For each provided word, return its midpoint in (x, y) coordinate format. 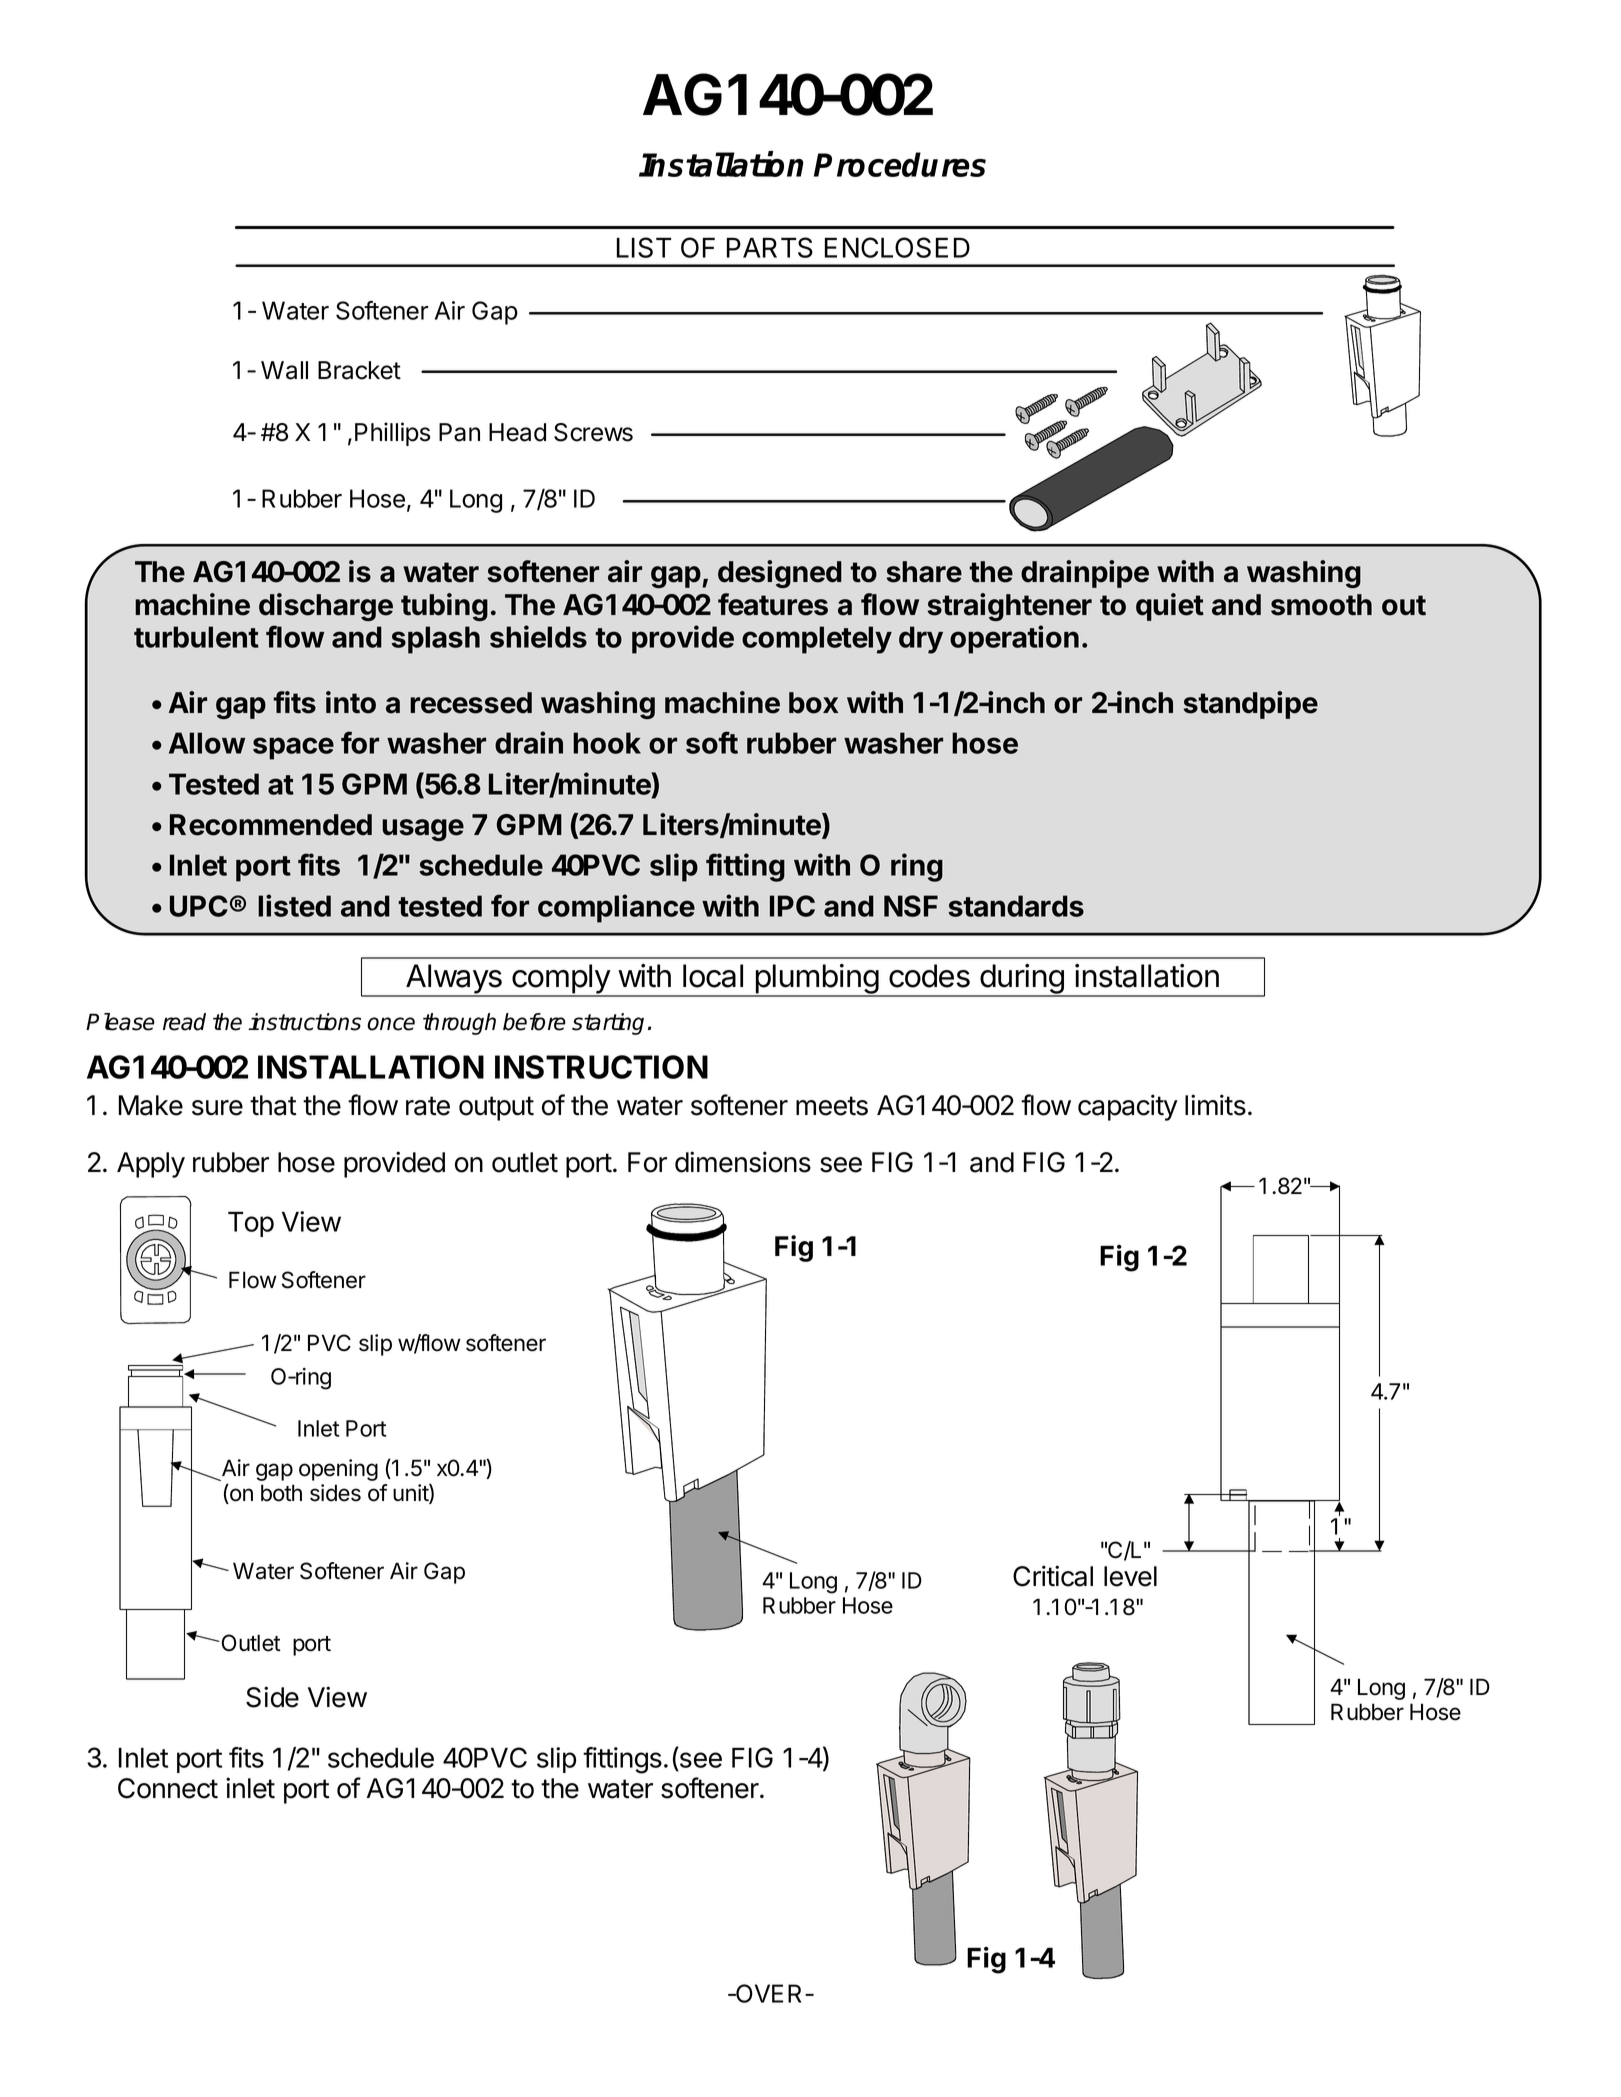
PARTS (770, 247)
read (184, 1022)
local (713, 976)
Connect (168, 1788)
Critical (1053, 1576)
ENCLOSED (897, 247)
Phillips (392, 434)
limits (1215, 1105)
